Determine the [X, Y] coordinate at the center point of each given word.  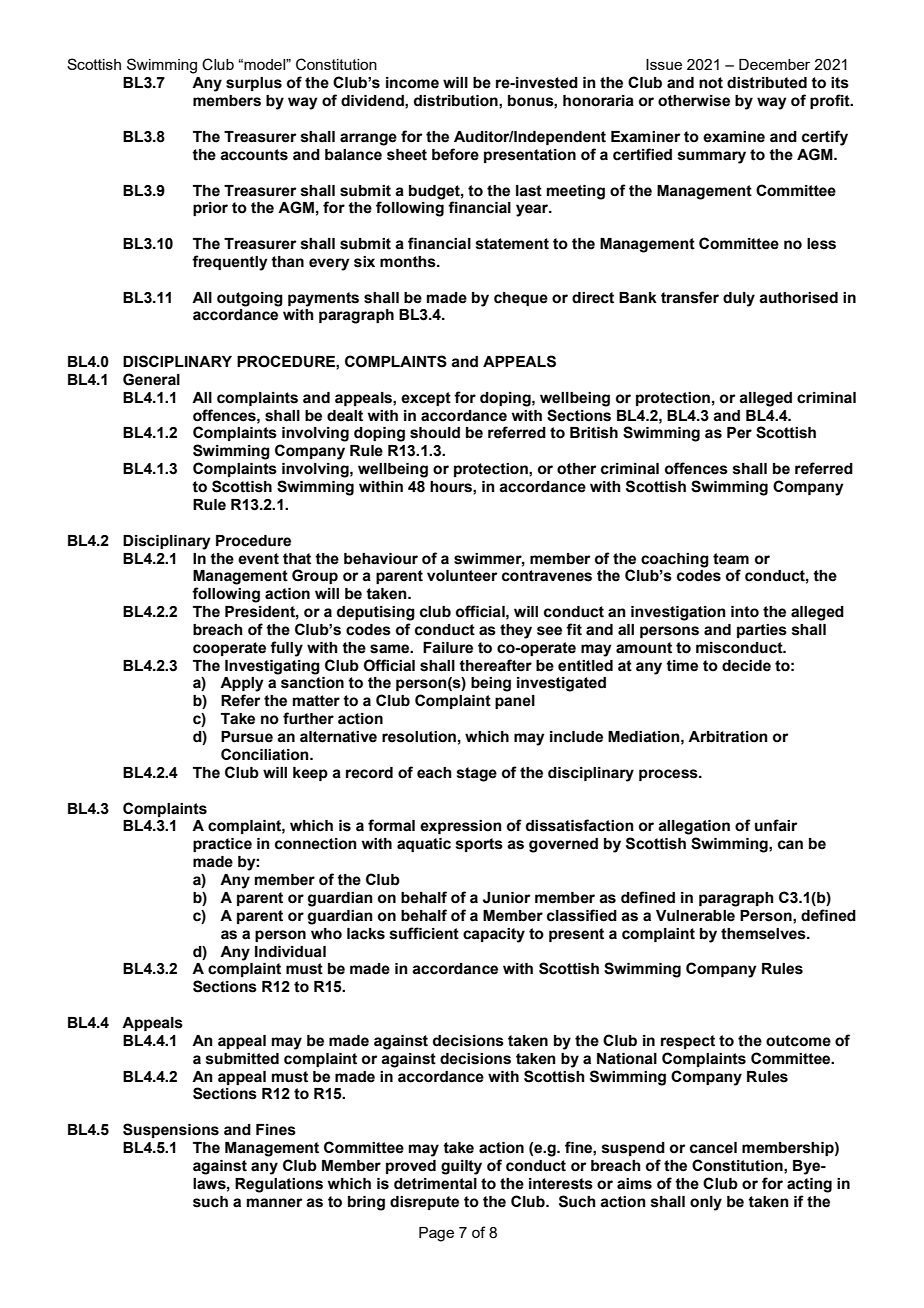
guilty [461, 1167]
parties [762, 631]
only [706, 1203]
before [455, 154]
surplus [254, 84]
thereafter [495, 665]
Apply [242, 684]
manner [274, 1203]
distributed [767, 83]
